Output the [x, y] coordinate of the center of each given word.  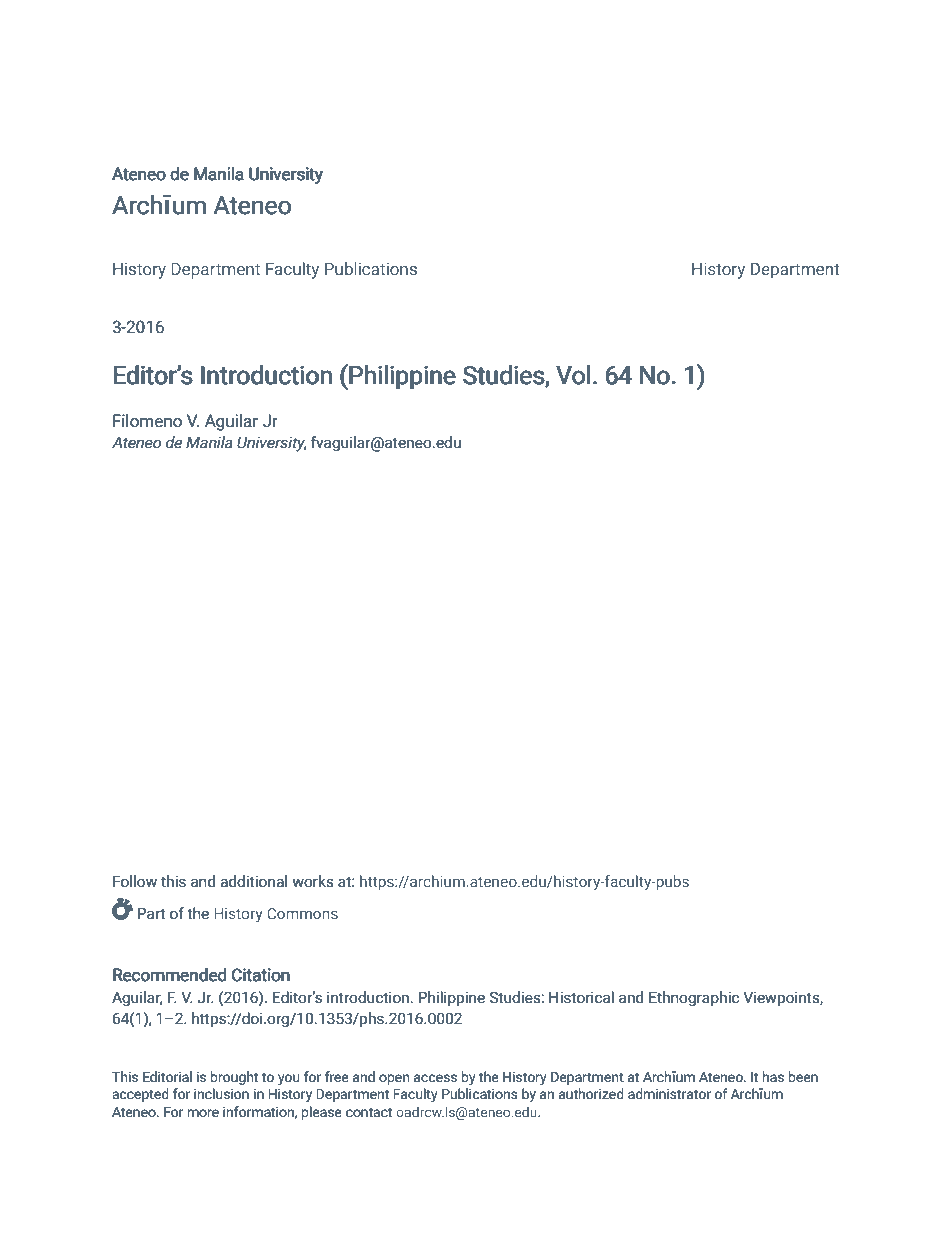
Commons [302, 913]
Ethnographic [694, 998]
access [435, 1078]
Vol [573, 375]
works [313, 881]
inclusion [221, 1094]
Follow [135, 881]
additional [253, 881]
